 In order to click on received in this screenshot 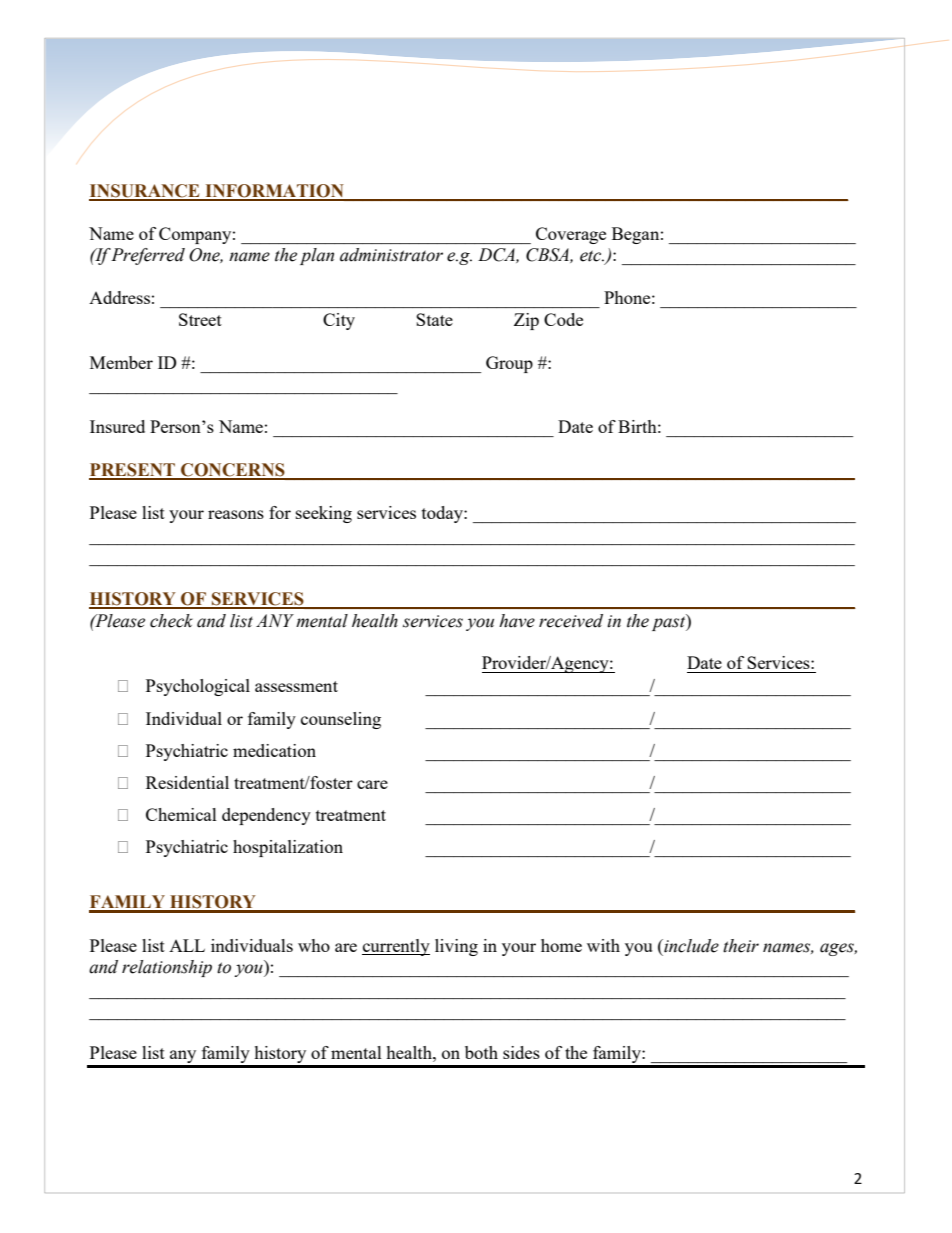, I will do `click(571, 621)`.
